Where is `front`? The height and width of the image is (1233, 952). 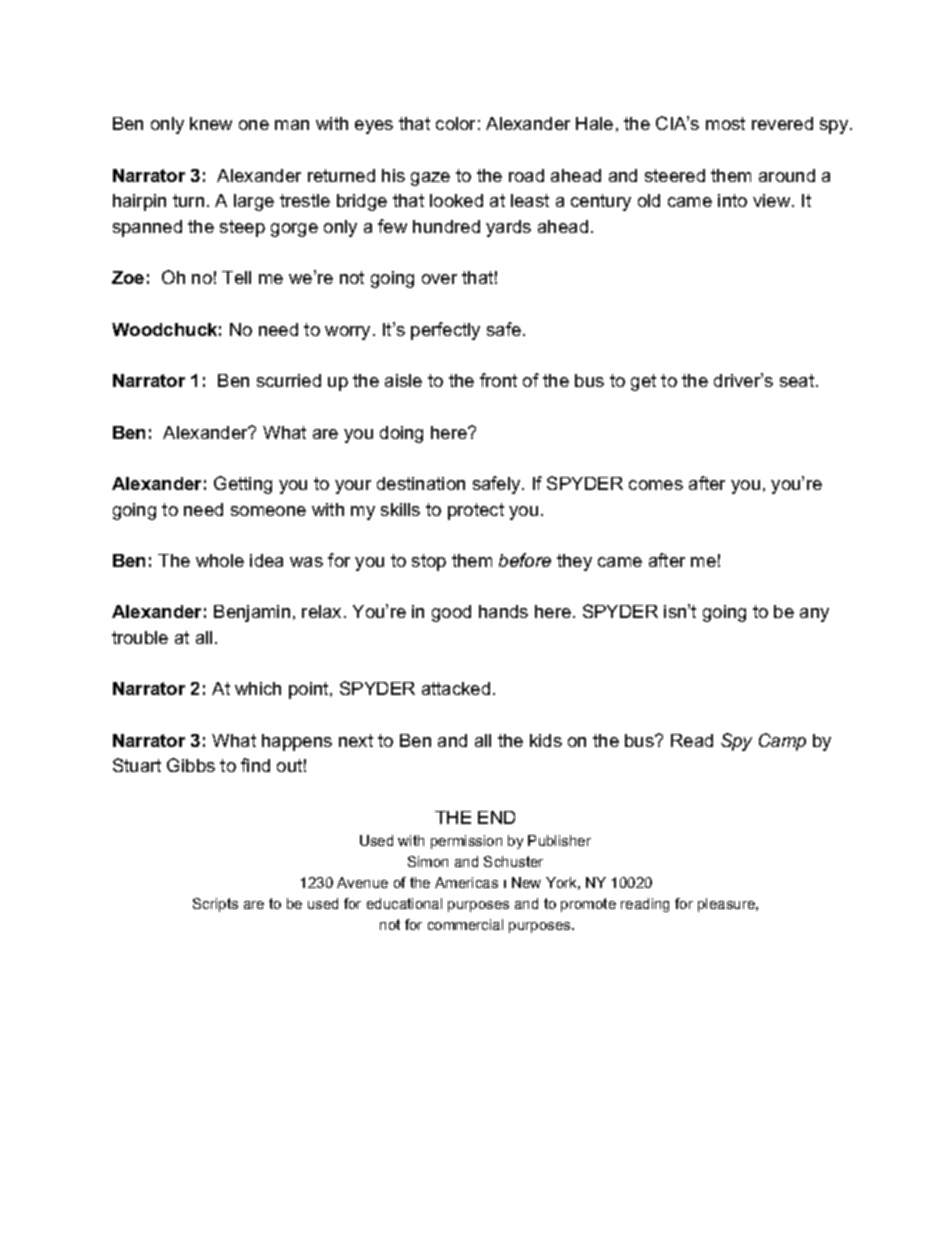 front is located at coordinates (498, 380).
